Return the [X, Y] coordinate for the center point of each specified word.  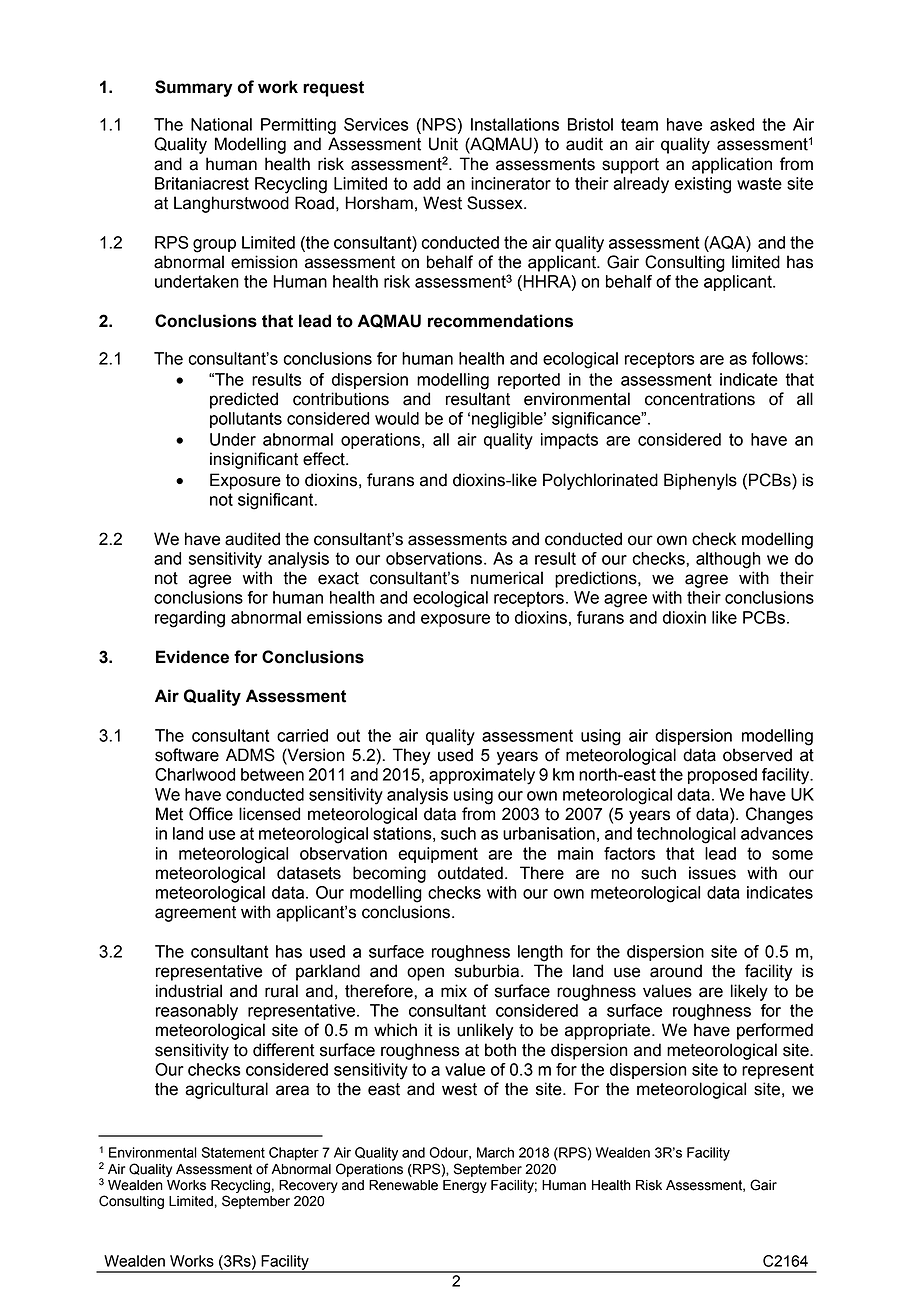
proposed [722, 776]
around [676, 971]
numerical [507, 578]
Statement [233, 1152]
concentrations [700, 399]
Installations [515, 124]
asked [732, 124]
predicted [244, 400]
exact [338, 578]
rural [281, 991]
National [221, 124]
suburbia [488, 971]
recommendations [500, 321]
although [728, 560]
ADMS [250, 755]
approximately [482, 776]
